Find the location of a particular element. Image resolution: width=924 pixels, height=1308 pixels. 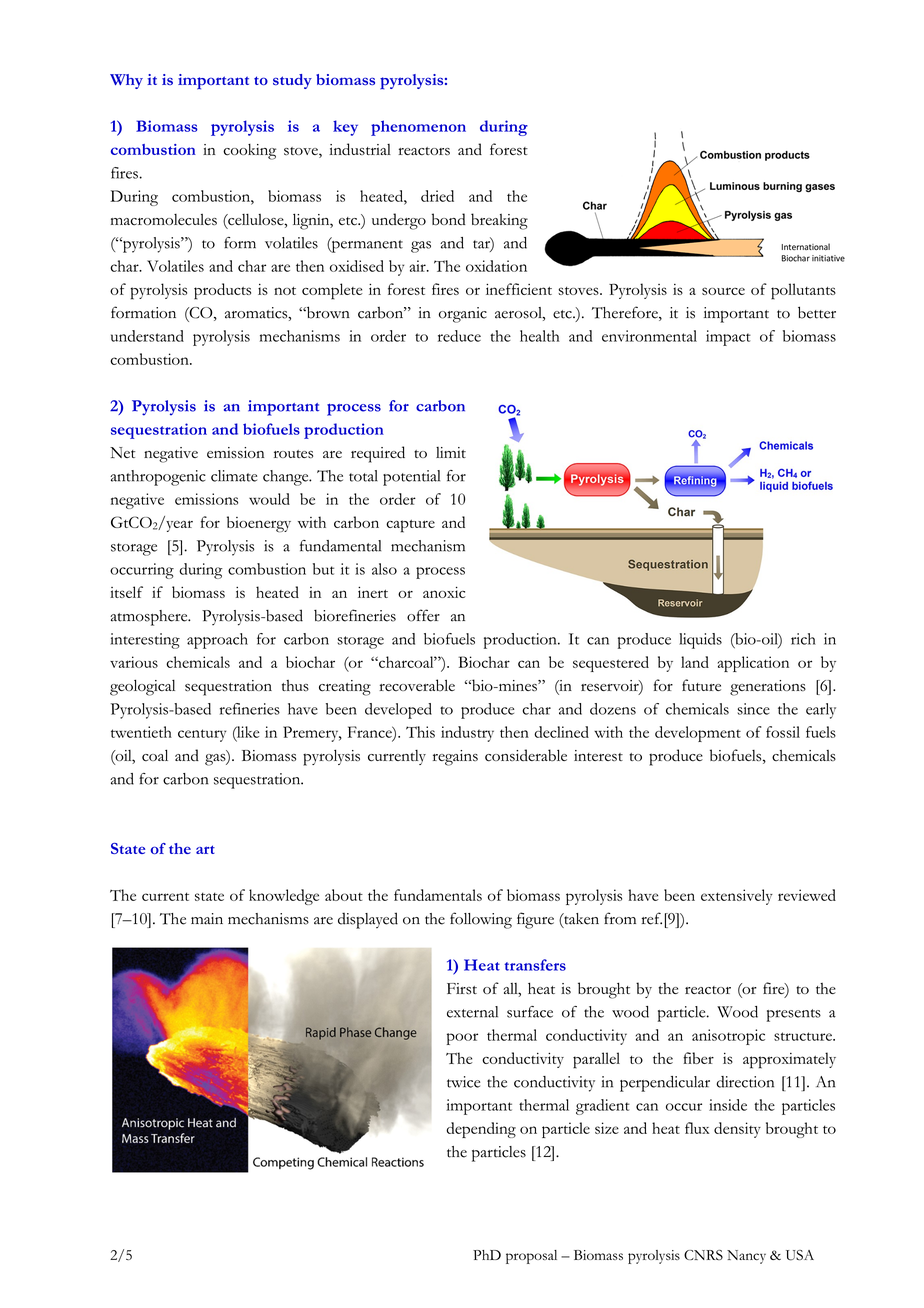

main is located at coordinates (207, 919).
